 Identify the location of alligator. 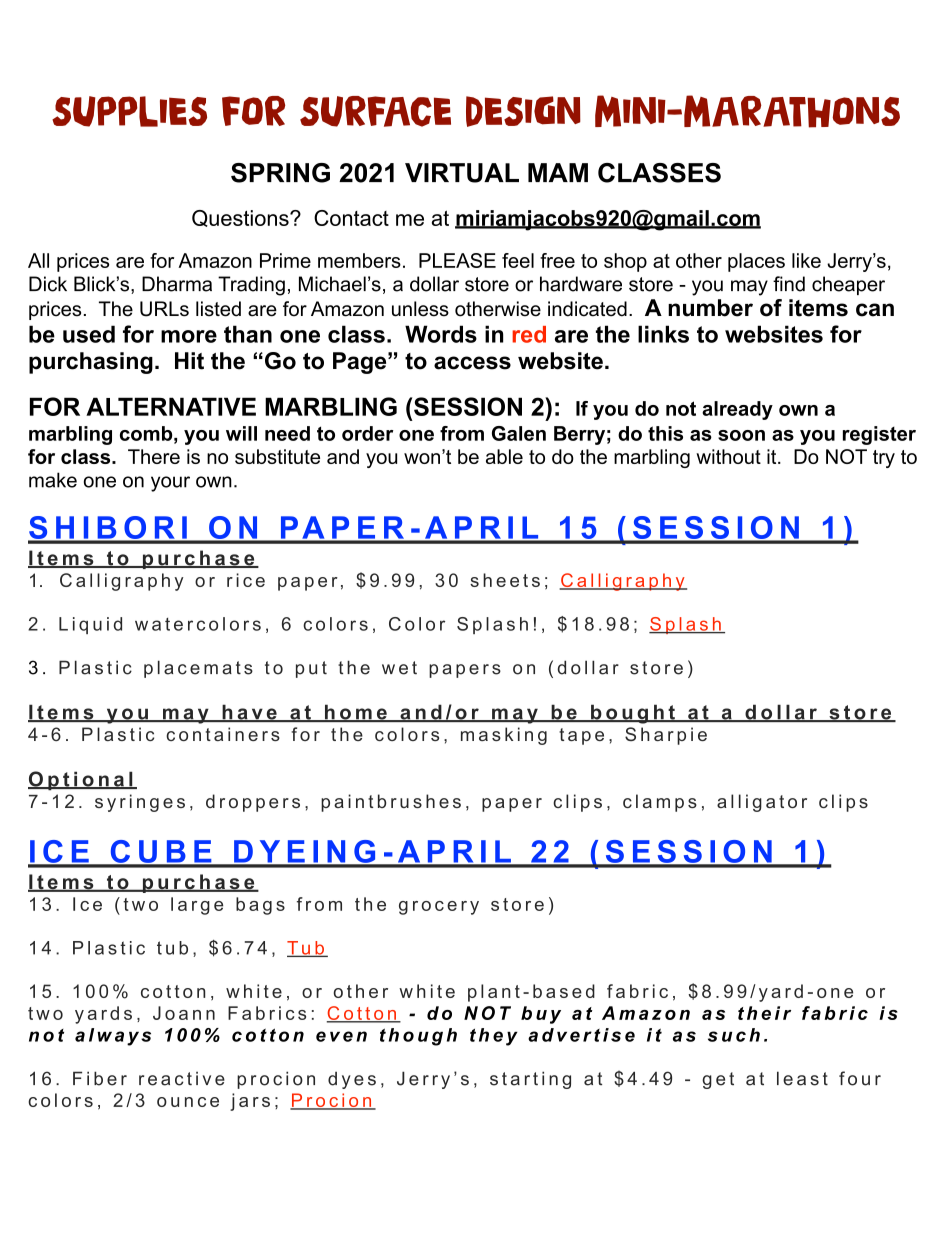
(762, 803).
